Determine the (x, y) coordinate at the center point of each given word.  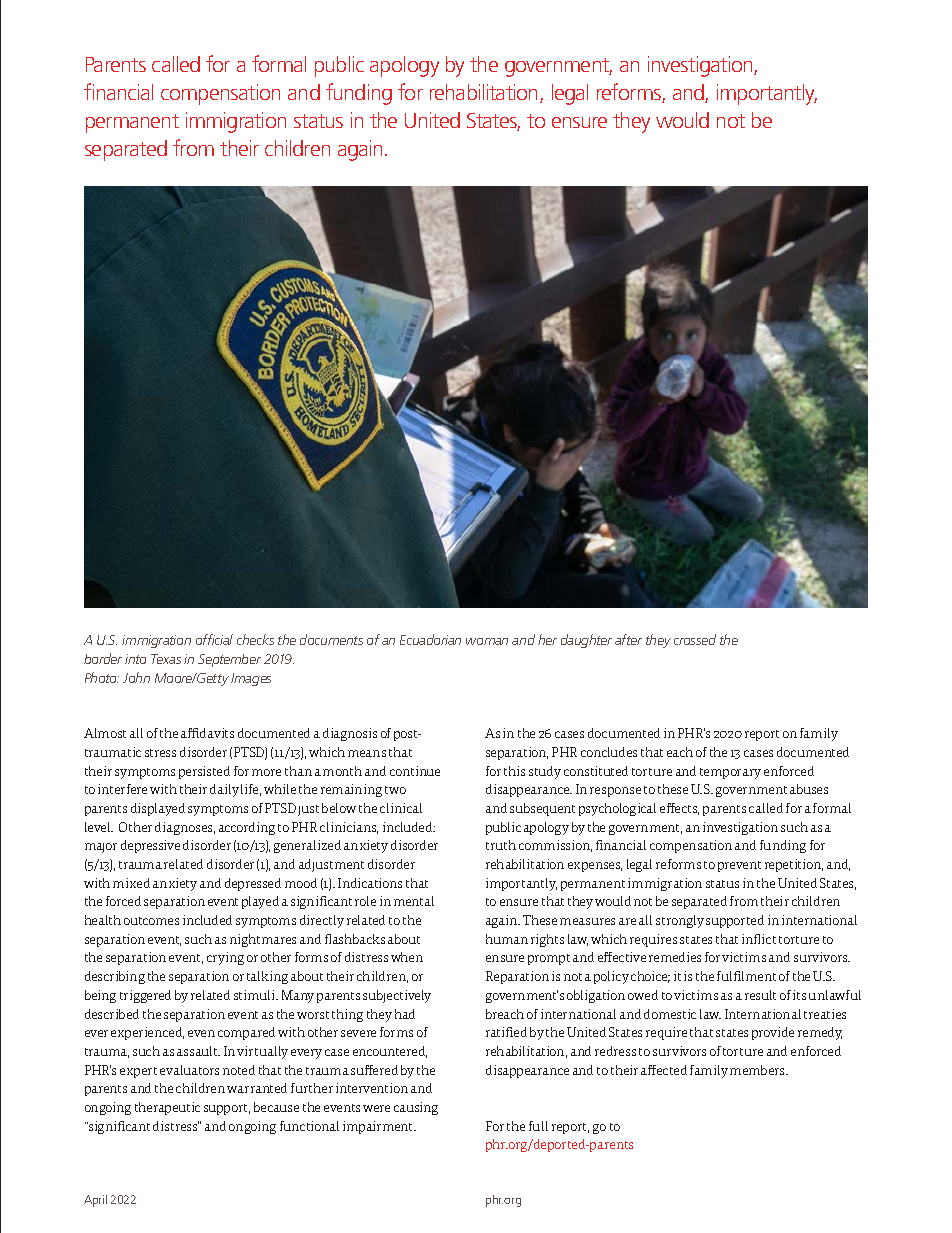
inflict (759, 939)
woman (487, 641)
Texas (166, 659)
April (95, 1201)
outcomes (151, 921)
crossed (695, 639)
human (507, 939)
